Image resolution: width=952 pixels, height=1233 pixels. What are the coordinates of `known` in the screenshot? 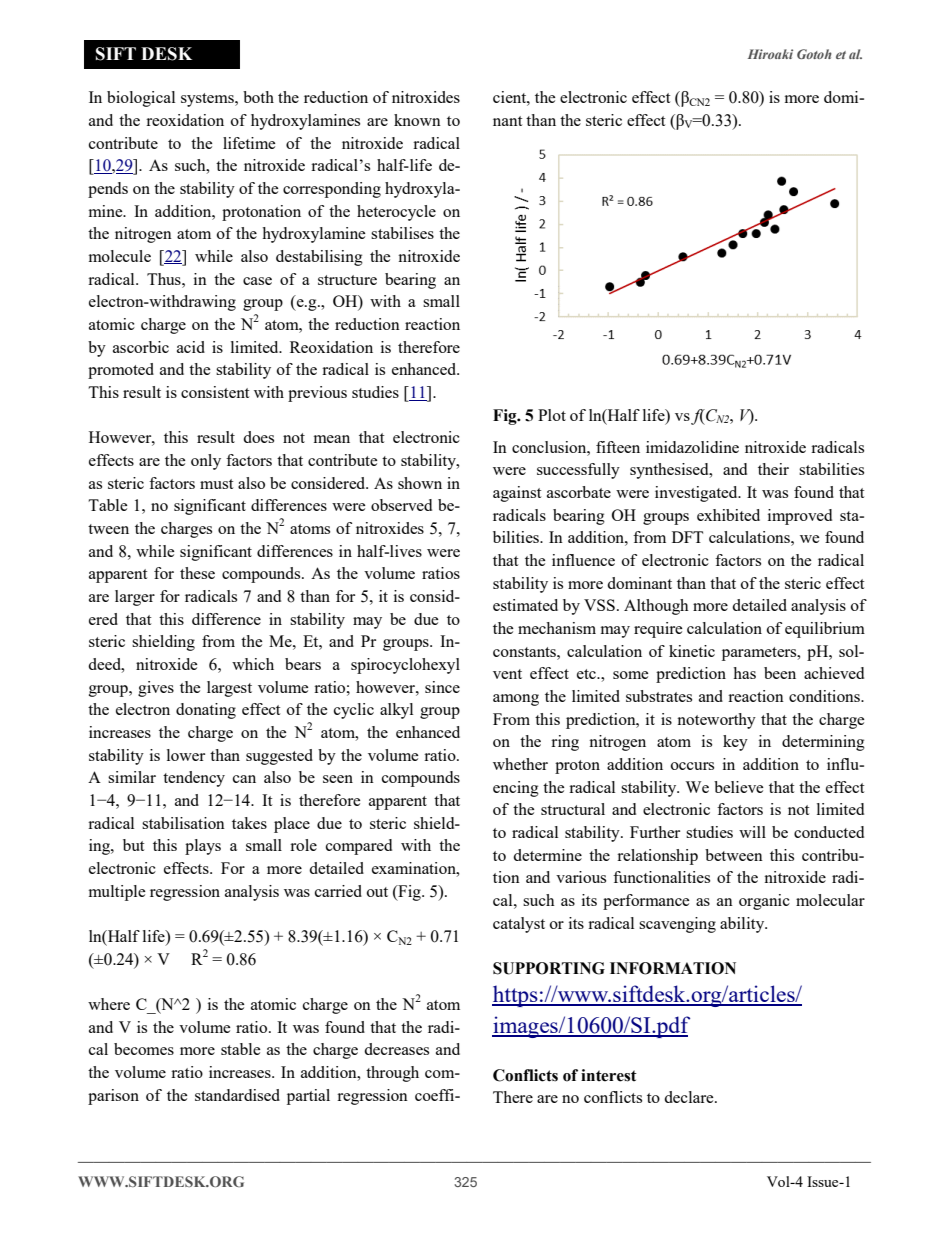 It's located at (417, 120).
